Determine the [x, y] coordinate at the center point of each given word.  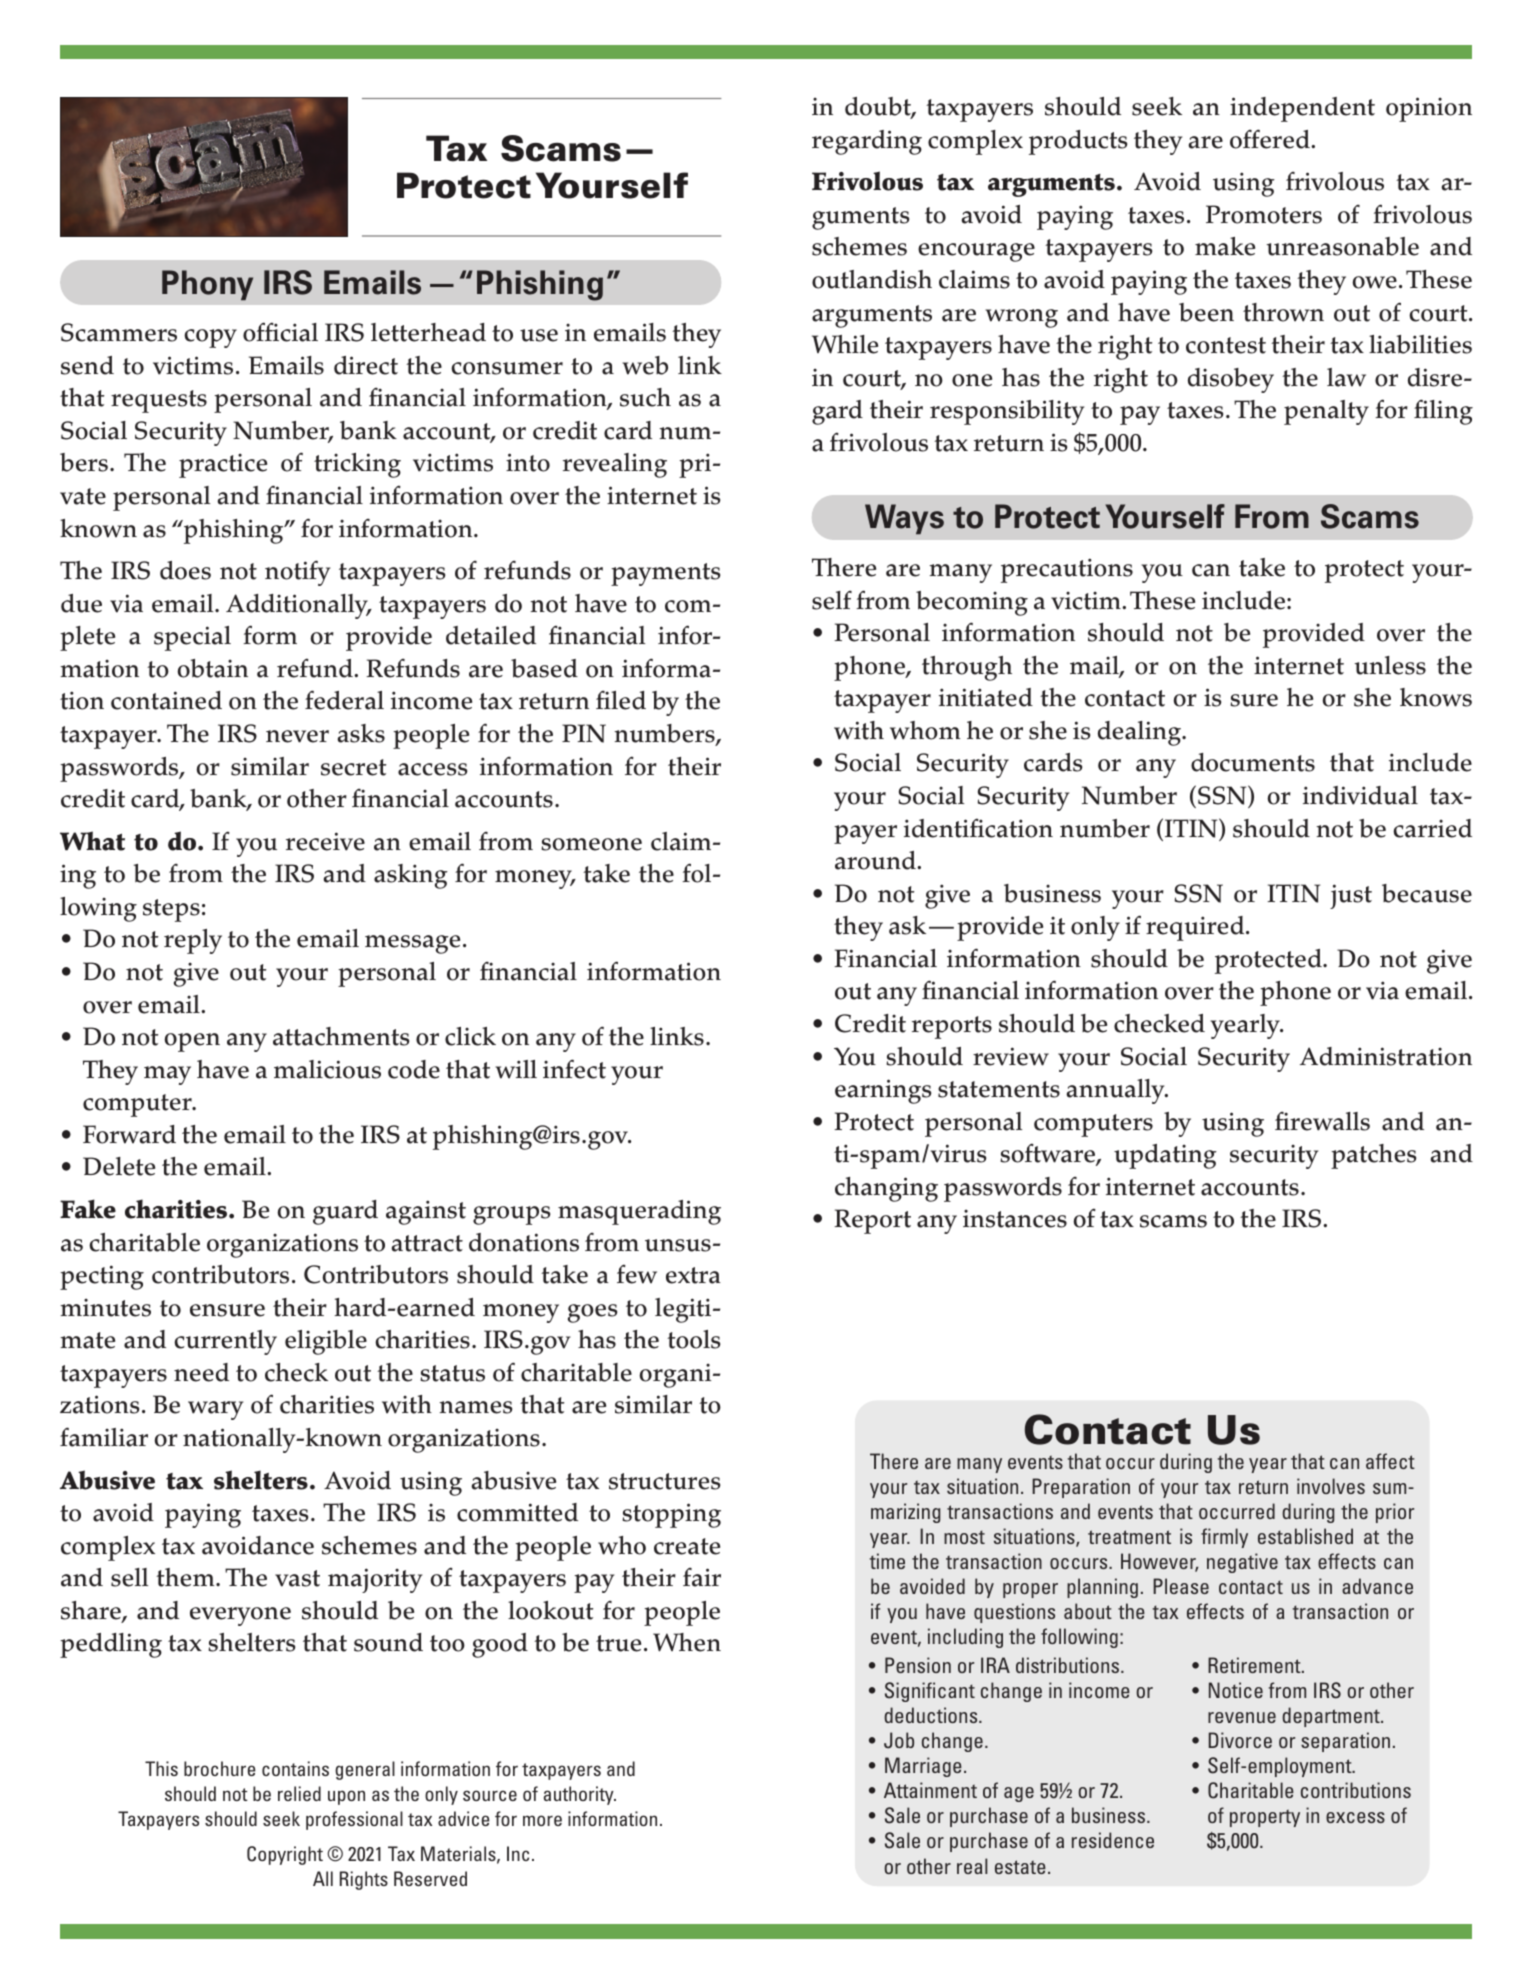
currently [225, 1342]
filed [621, 700]
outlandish [872, 279]
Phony [207, 285]
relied [299, 1793]
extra [693, 1275]
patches [1373, 1156]
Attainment [930, 1790]
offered [1271, 139]
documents [1253, 762]
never [297, 736]
